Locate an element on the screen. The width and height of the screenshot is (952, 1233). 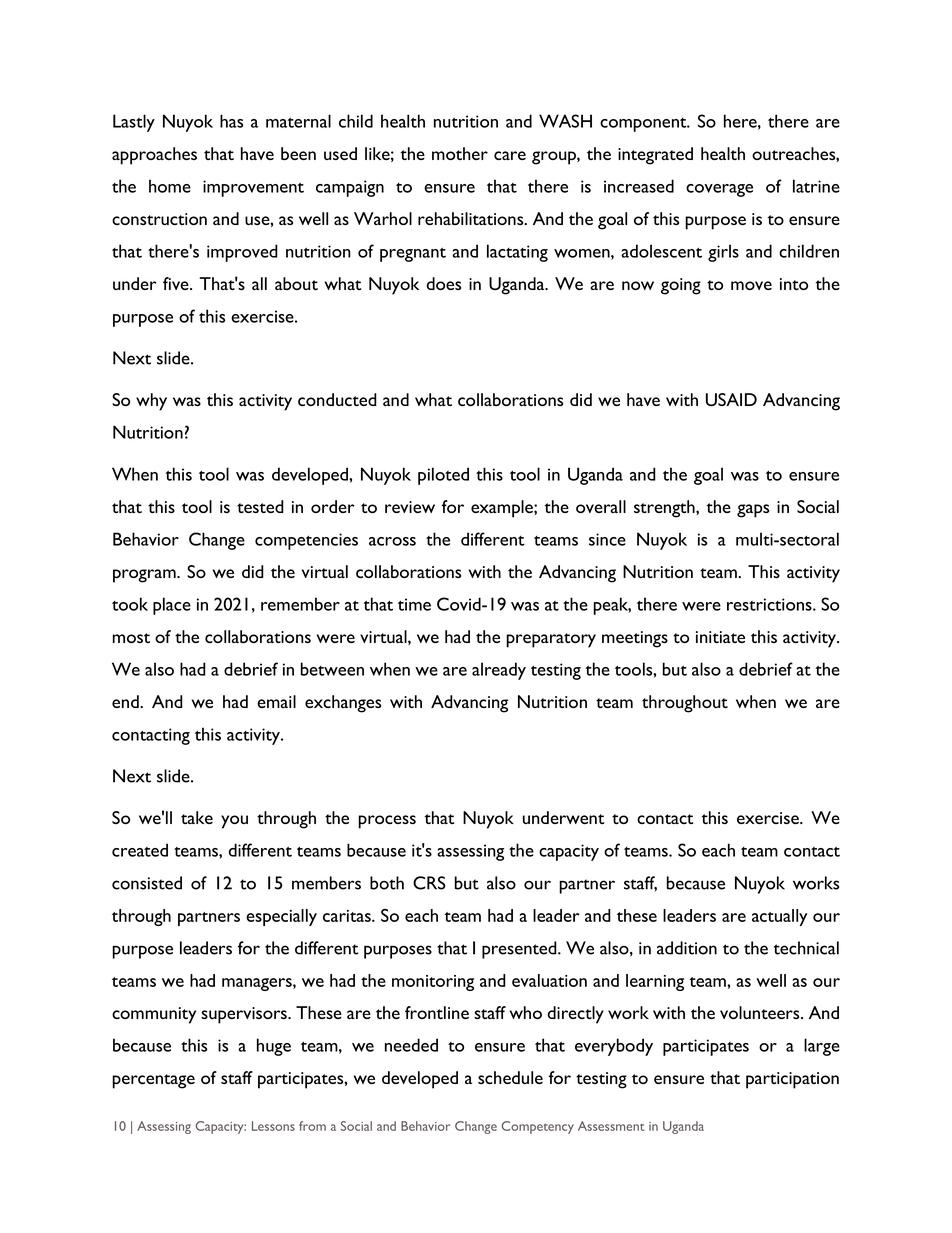
piloted is located at coordinates (443, 476).
